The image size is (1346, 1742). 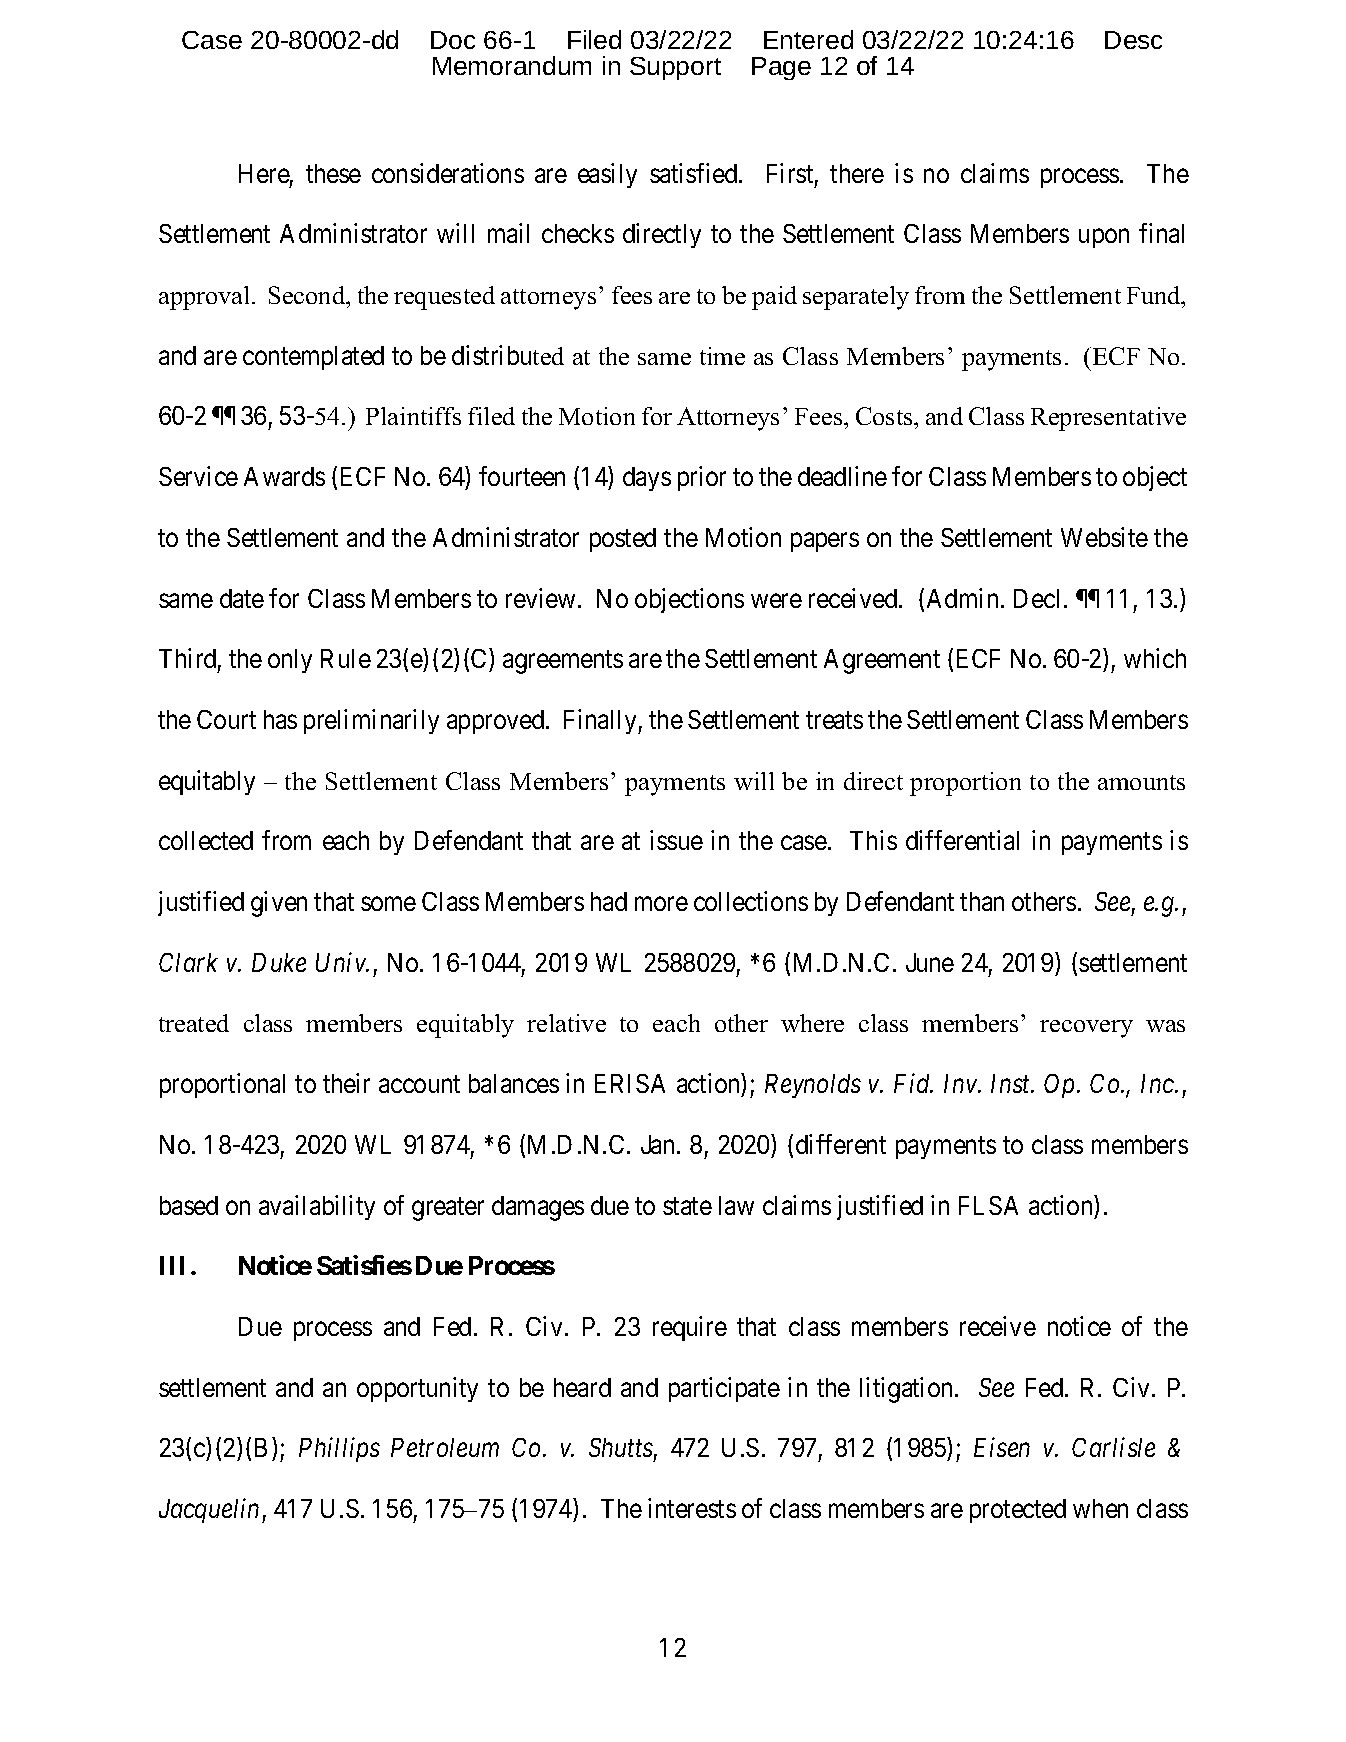 I want to click on amounts, so click(x=1141, y=782).
